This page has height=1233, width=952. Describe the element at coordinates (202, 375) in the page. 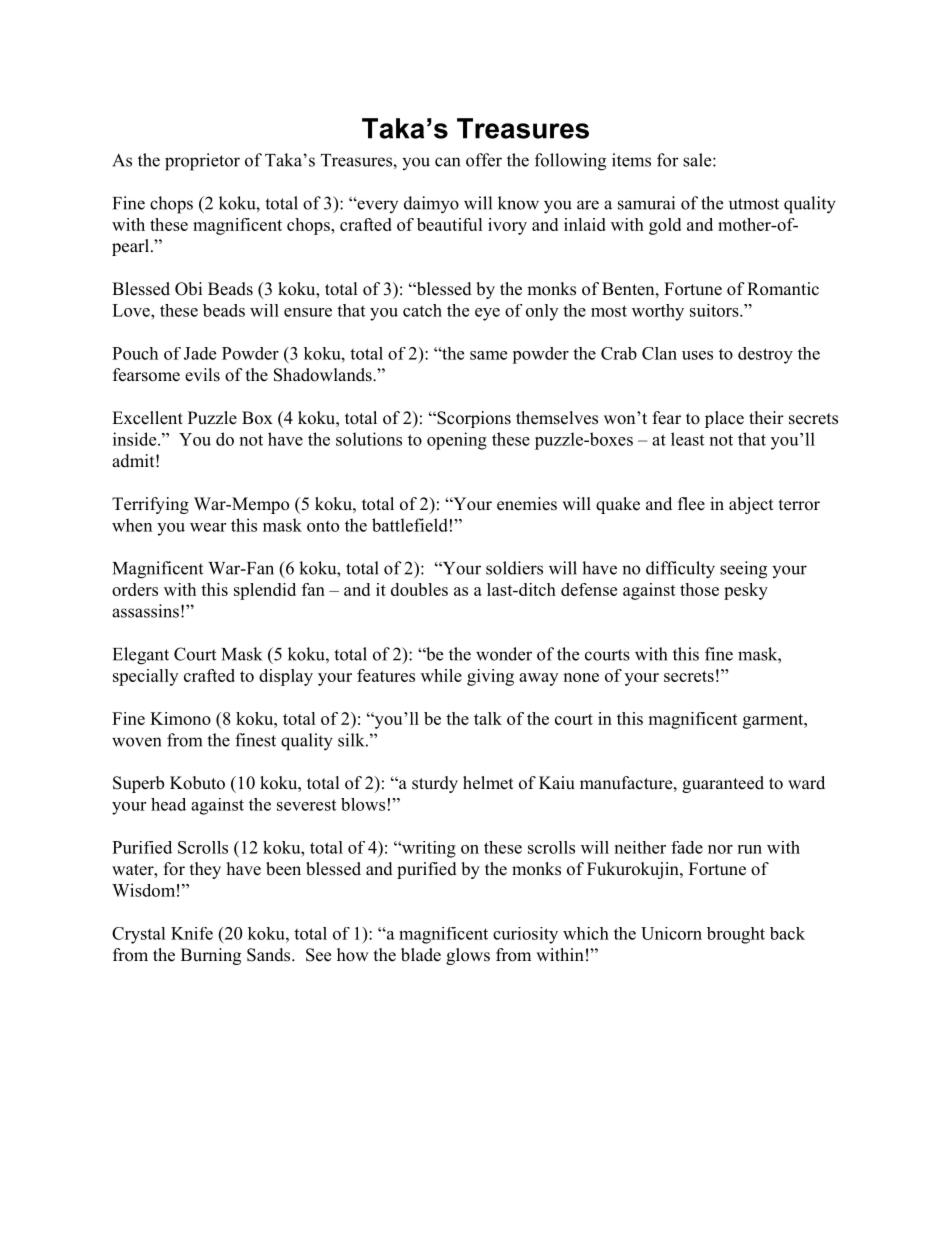

I see `evils` at that location.
